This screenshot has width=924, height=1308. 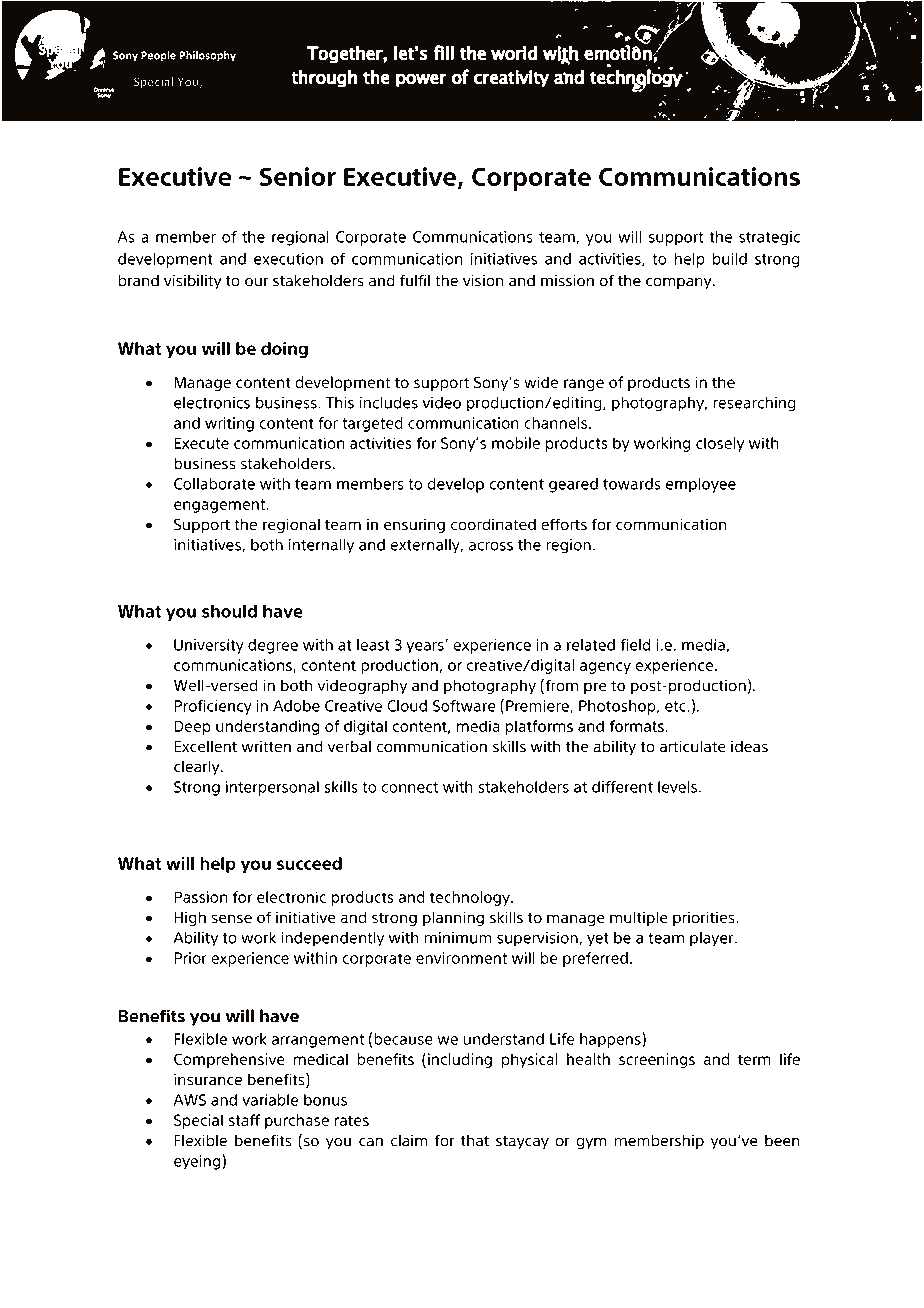 What do you see at coordinates (298, 176) in the screenshot?
I see `Senior` at bounding box center [298, 176].
